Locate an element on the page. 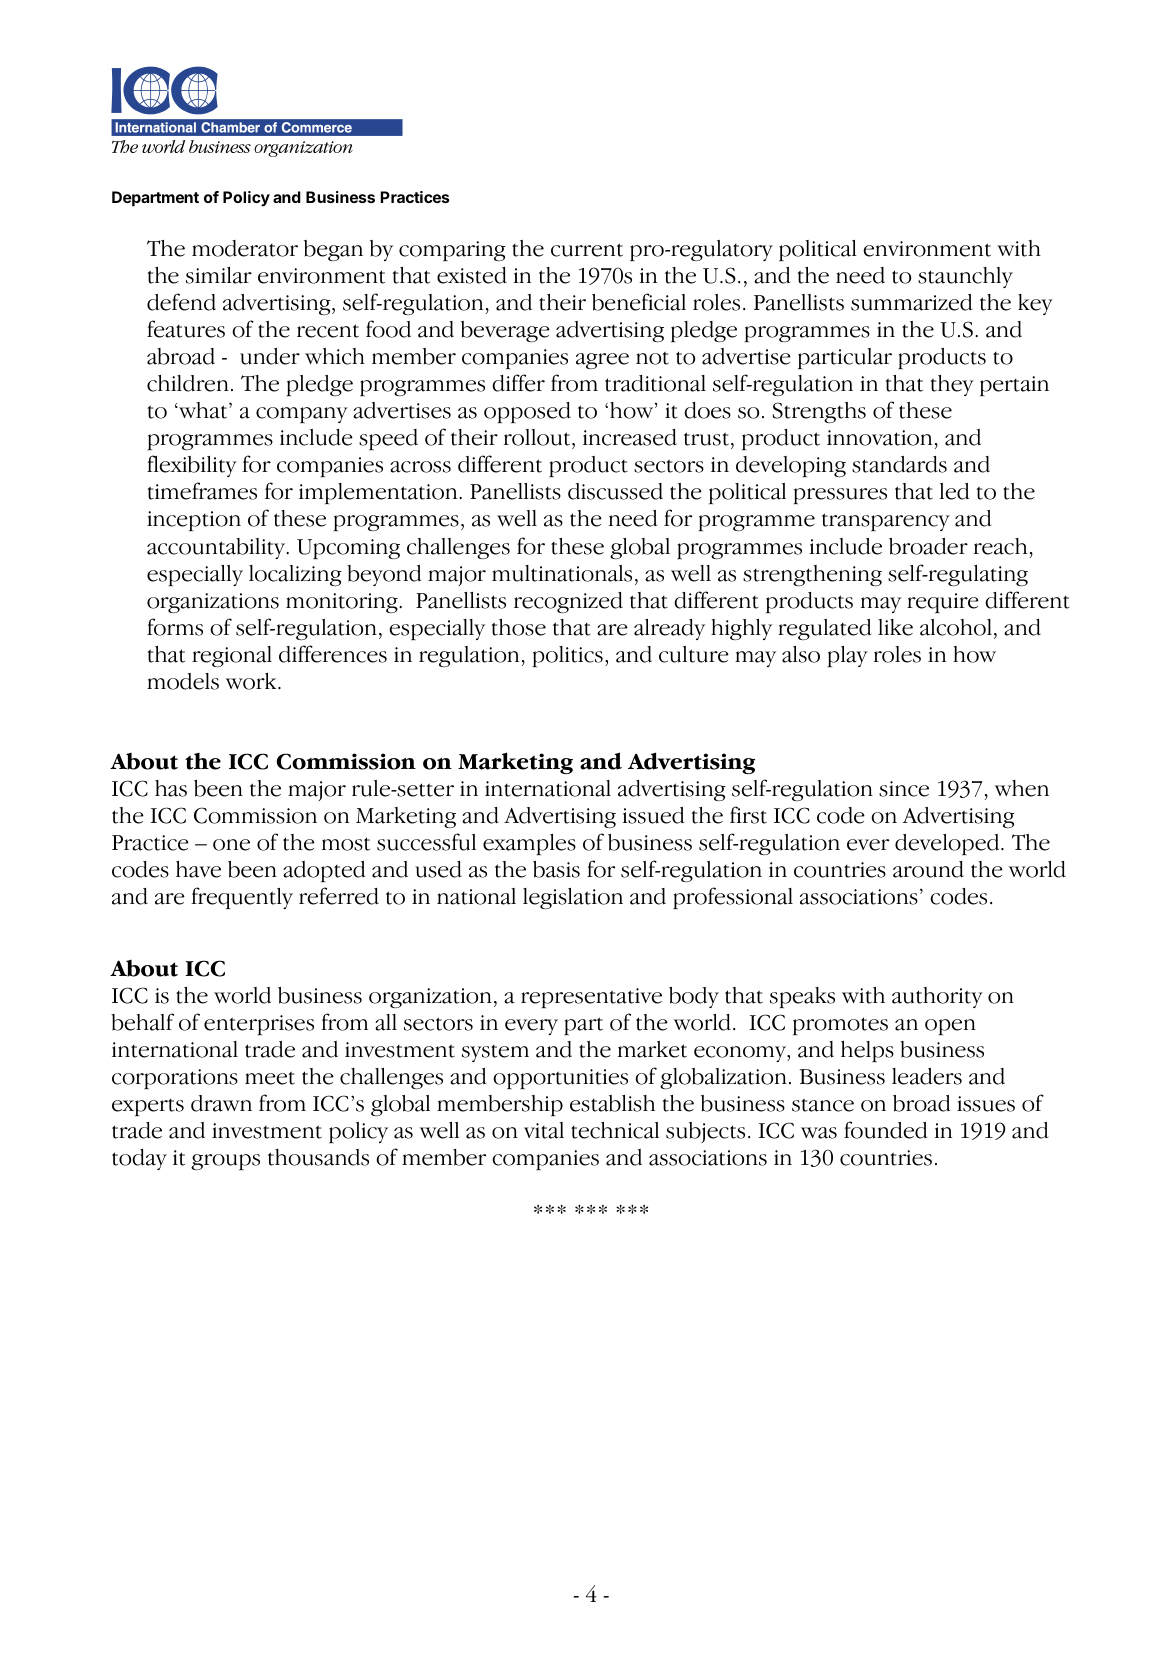 The height and width of the image is (1653, 1168). technical is located at coordinates (615, 1130).
